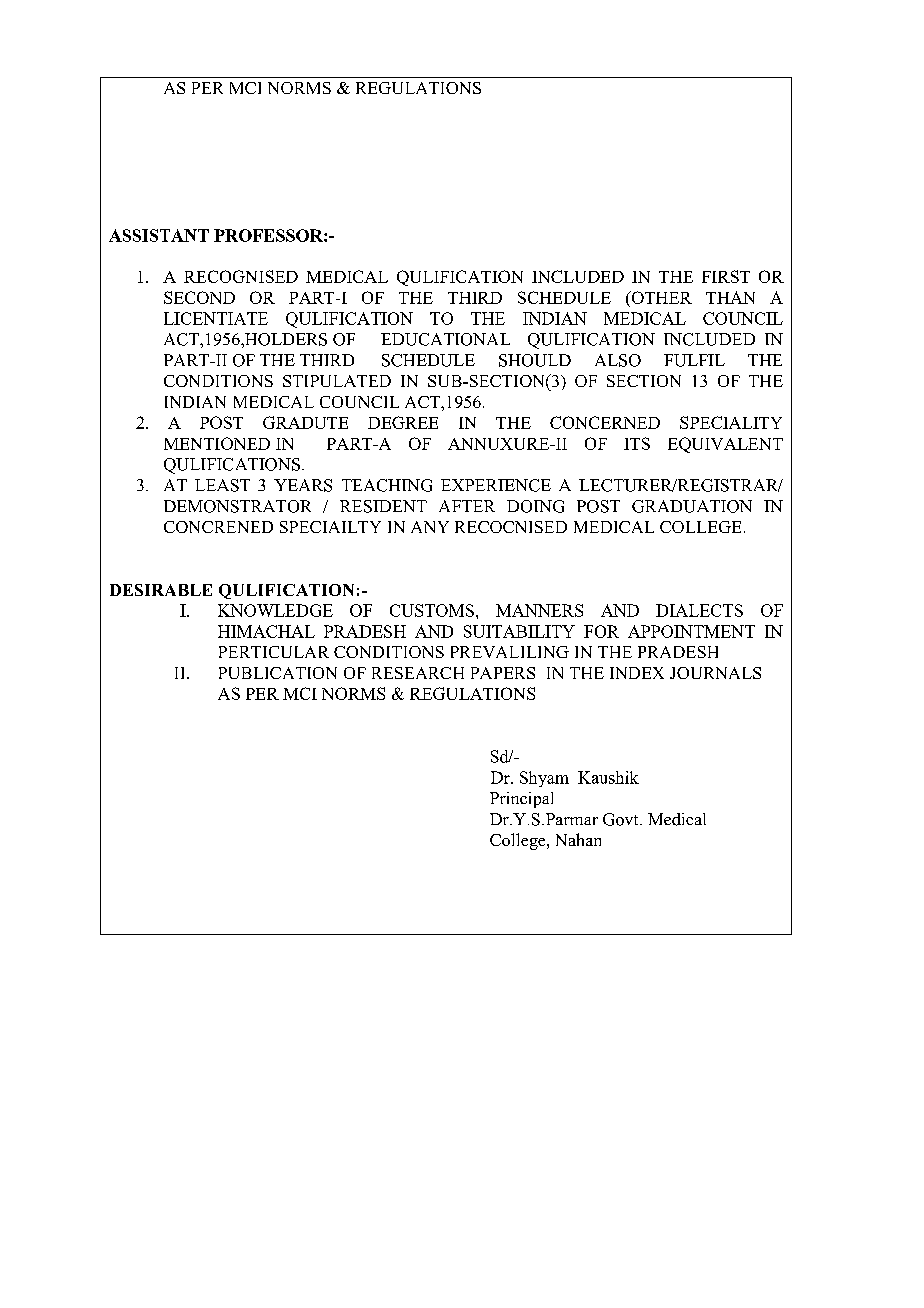  Describe the element at coordinates (445, 339) in the screenshot. I see `EDUCATIONAL` at that location.
